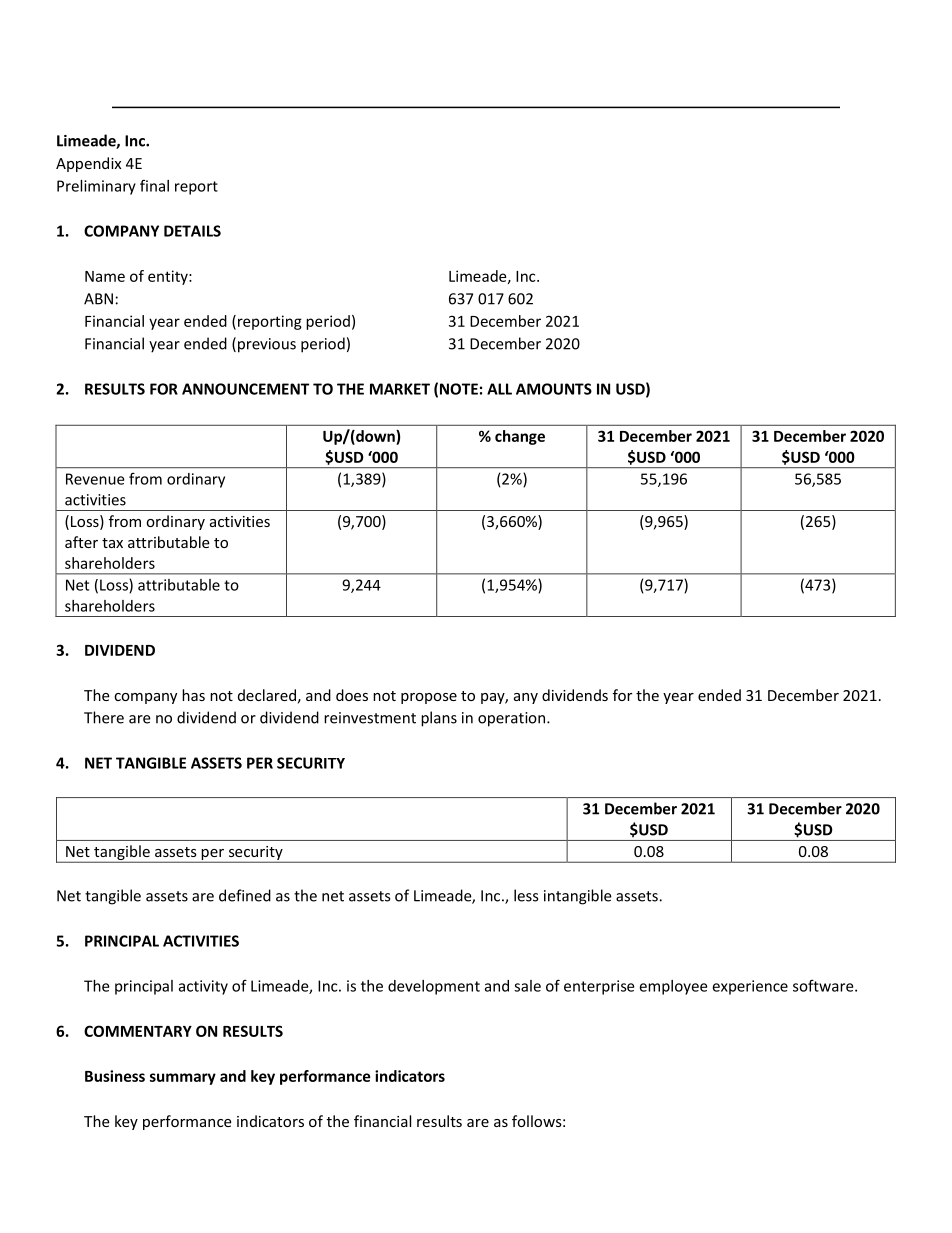 The image size is (952, 1233). What do you see at coordinates (183, 1079) in the image?
I see `summary` at bounding box center [183, 1079].
